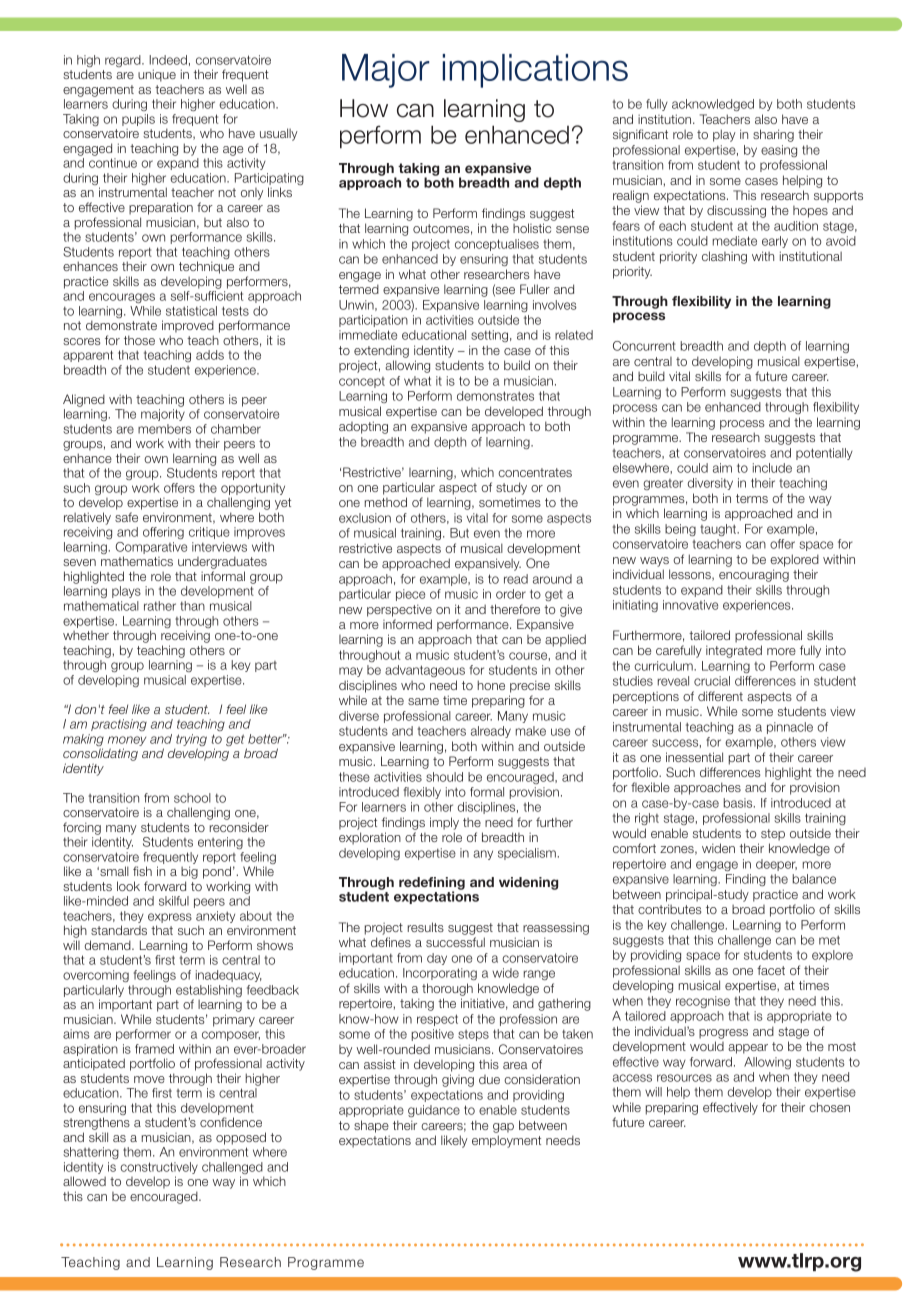 The height and width of the document is (1308, 924). Describe the element at coordinates (159, 1169) in the document. I see `constructively` at that location.
